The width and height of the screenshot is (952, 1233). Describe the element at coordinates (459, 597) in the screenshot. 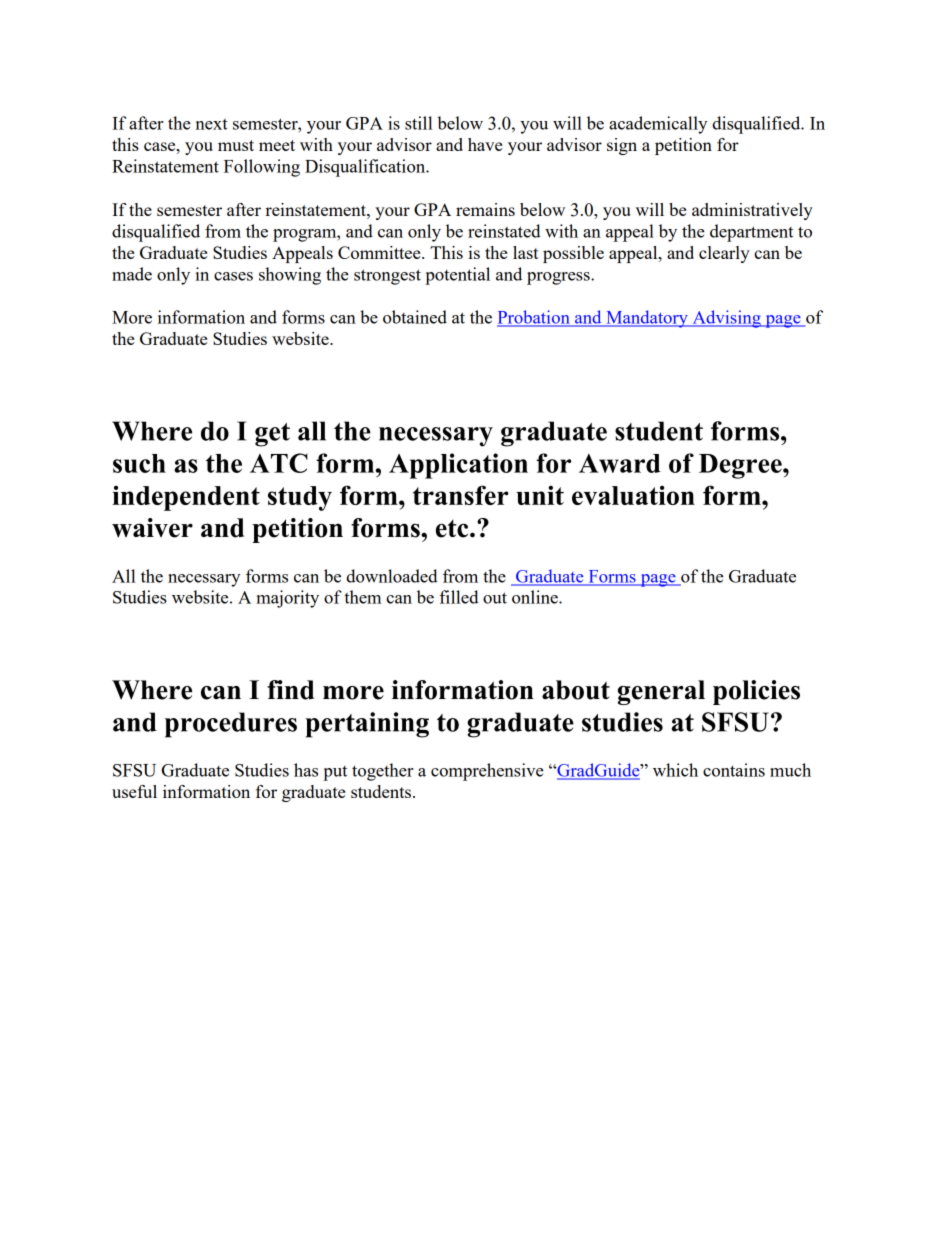

I see `filled` at that location.
